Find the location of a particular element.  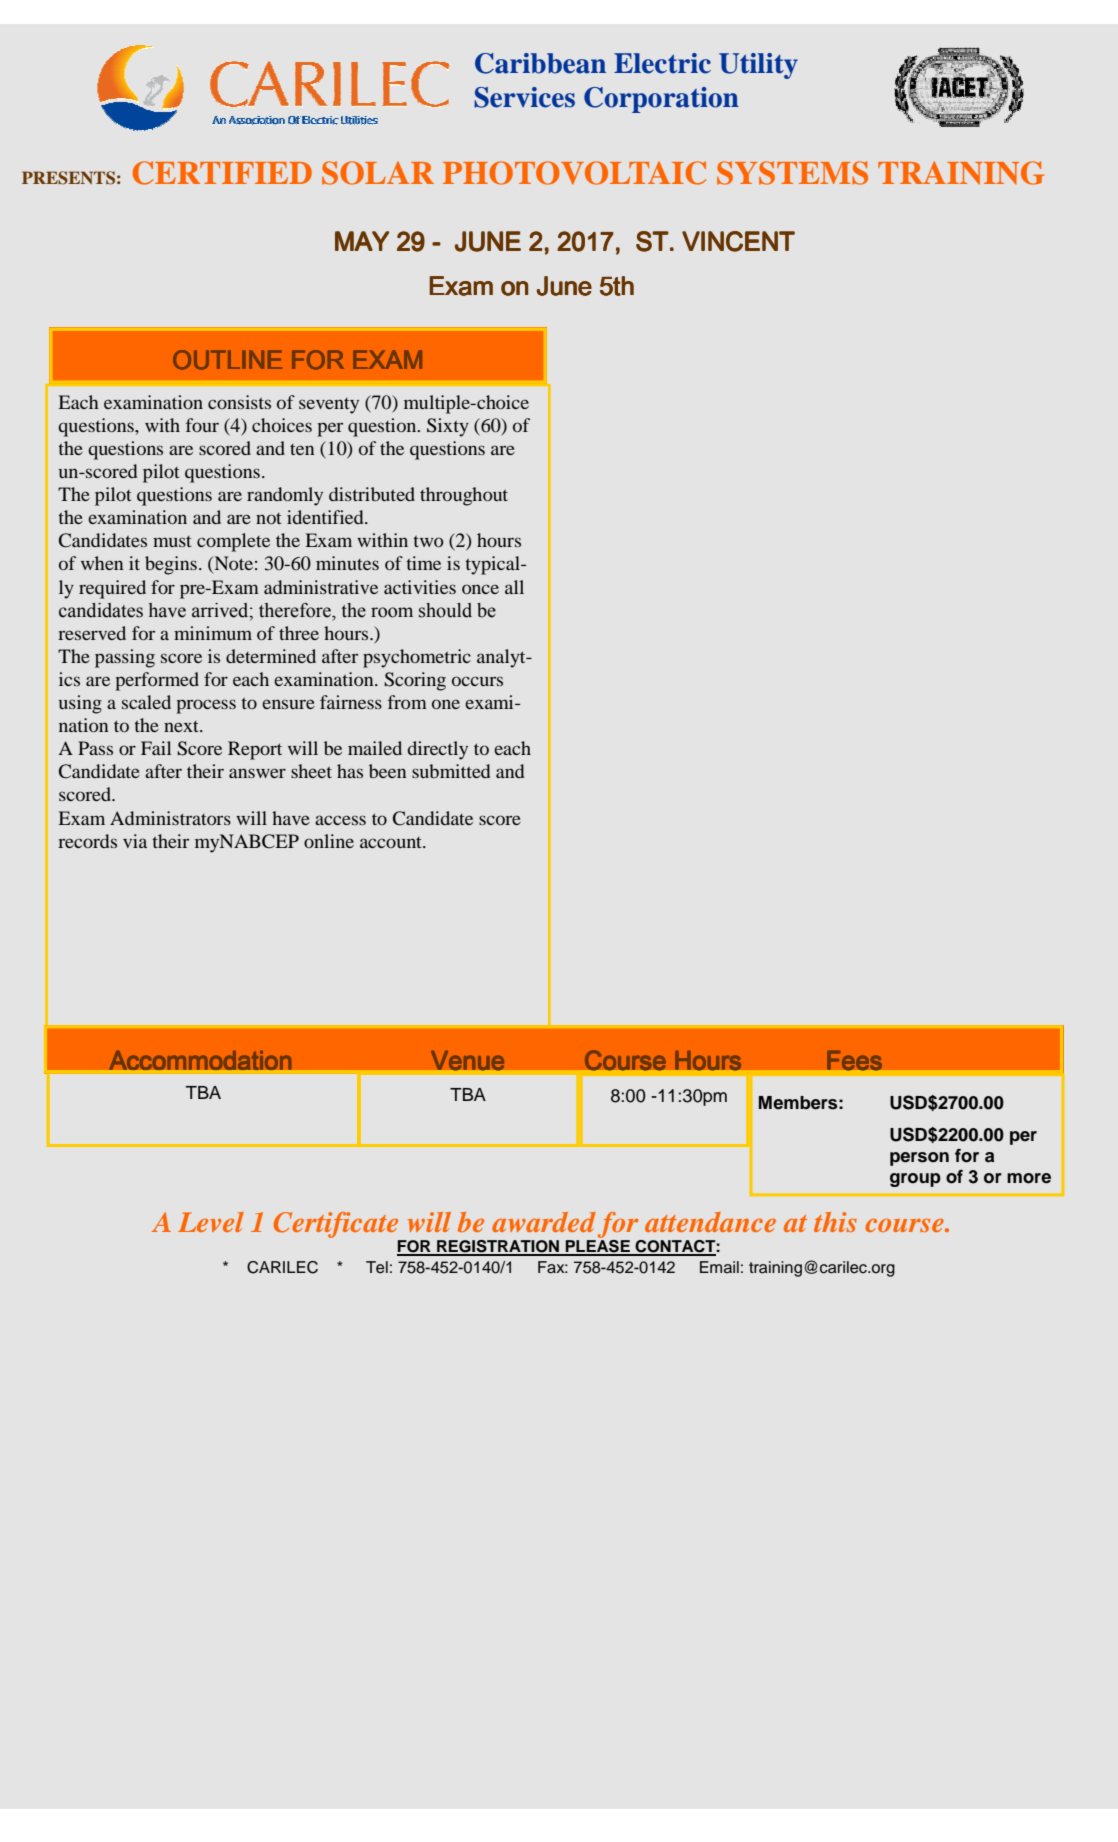

account is located at coordinates (392, 842).
